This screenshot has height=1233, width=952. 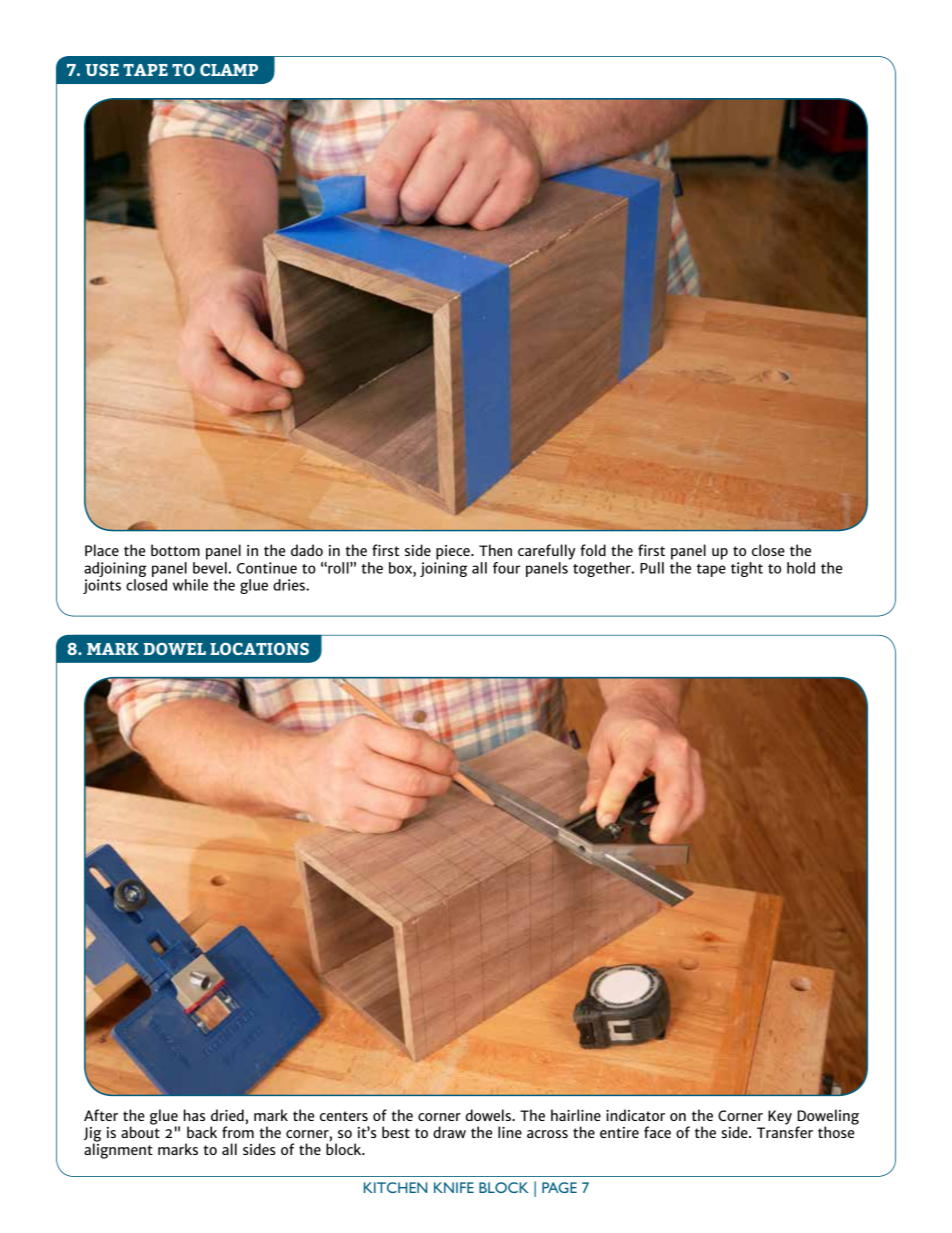 What do you see at coordinates (780, 1117) in the screenshot?
I see `Key` at bounding box center [780, 1117].
